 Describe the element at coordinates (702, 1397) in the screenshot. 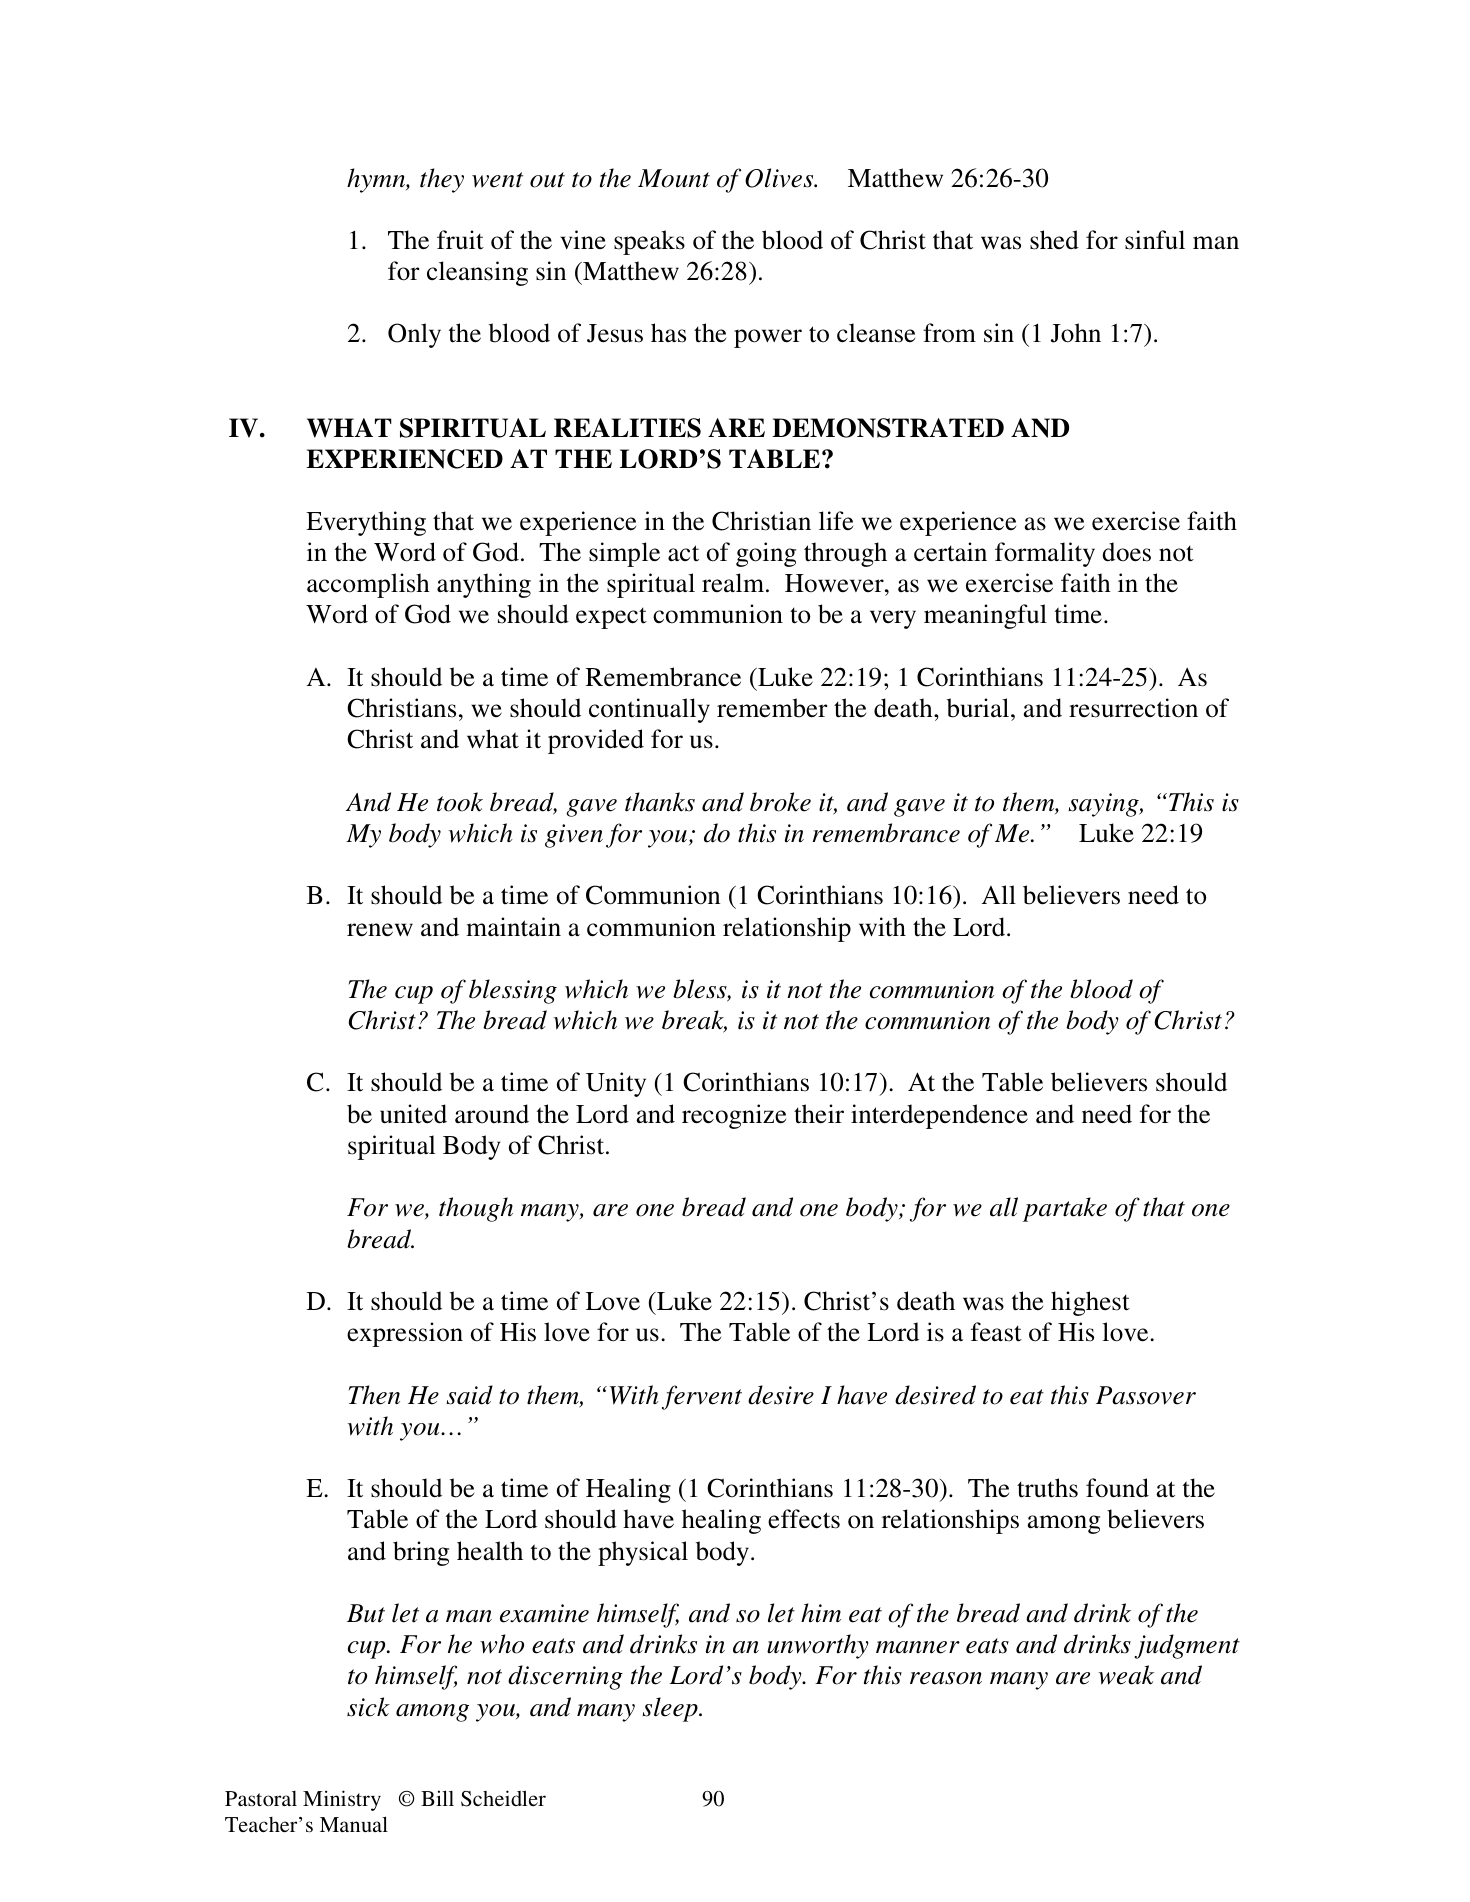

I see `fervent` at that location.
